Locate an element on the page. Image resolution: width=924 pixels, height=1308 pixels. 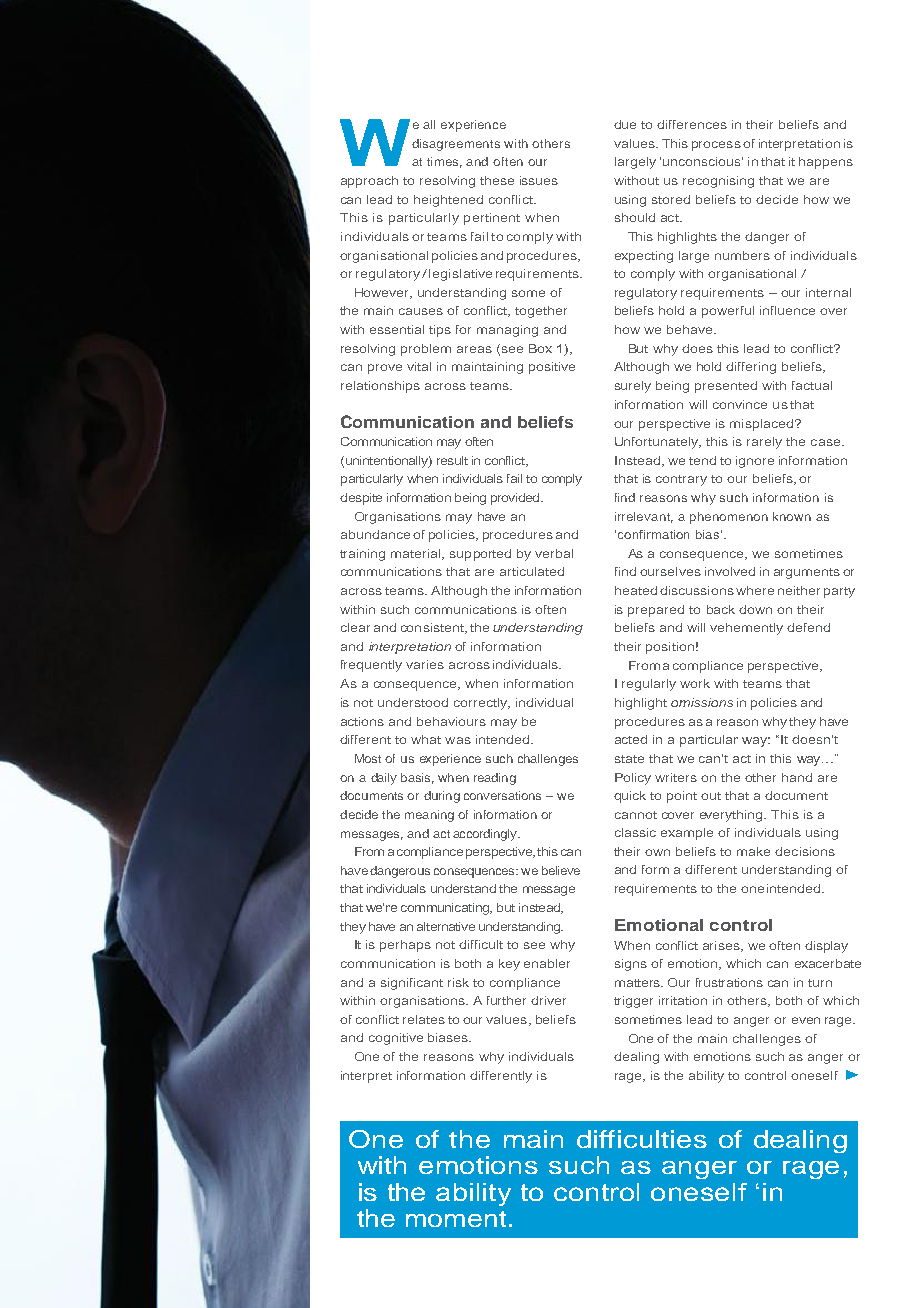
misplaced is located at coordinates (763, 425).
